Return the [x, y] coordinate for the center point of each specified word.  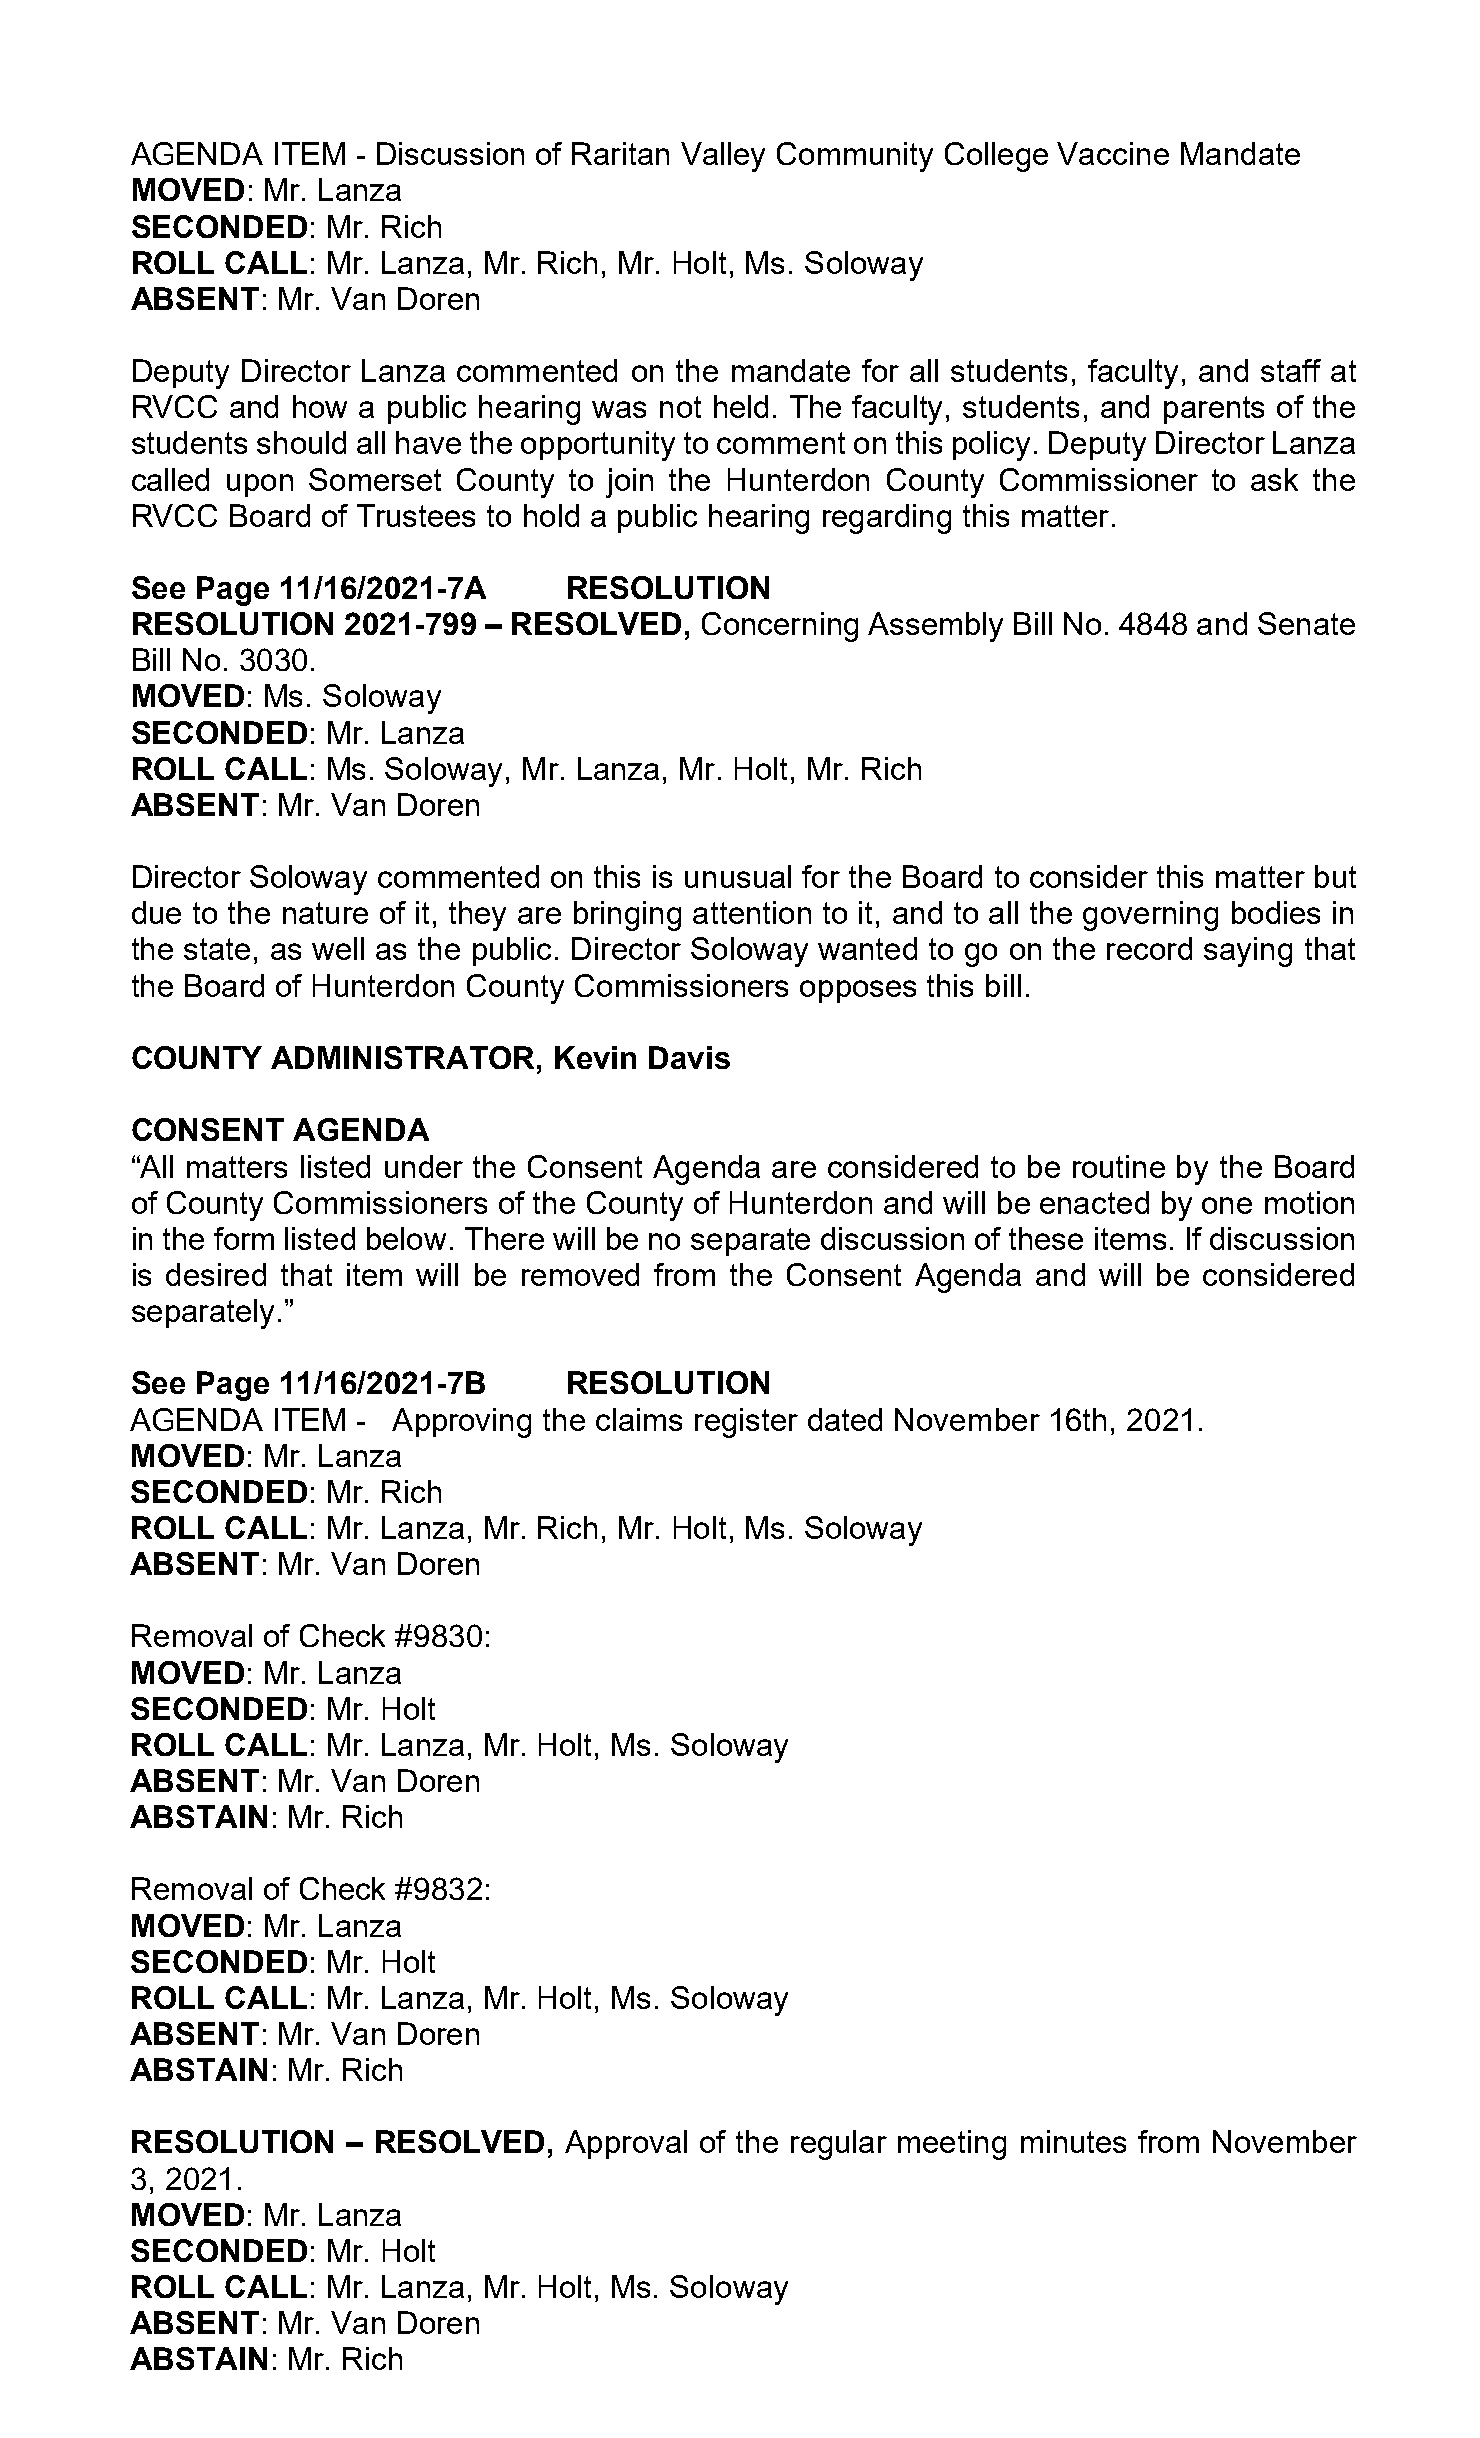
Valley [723, 157]
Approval [626, 2144]
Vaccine [1113, 153]
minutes [1073, 2141]
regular [839, 2145]
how [320, 406]
